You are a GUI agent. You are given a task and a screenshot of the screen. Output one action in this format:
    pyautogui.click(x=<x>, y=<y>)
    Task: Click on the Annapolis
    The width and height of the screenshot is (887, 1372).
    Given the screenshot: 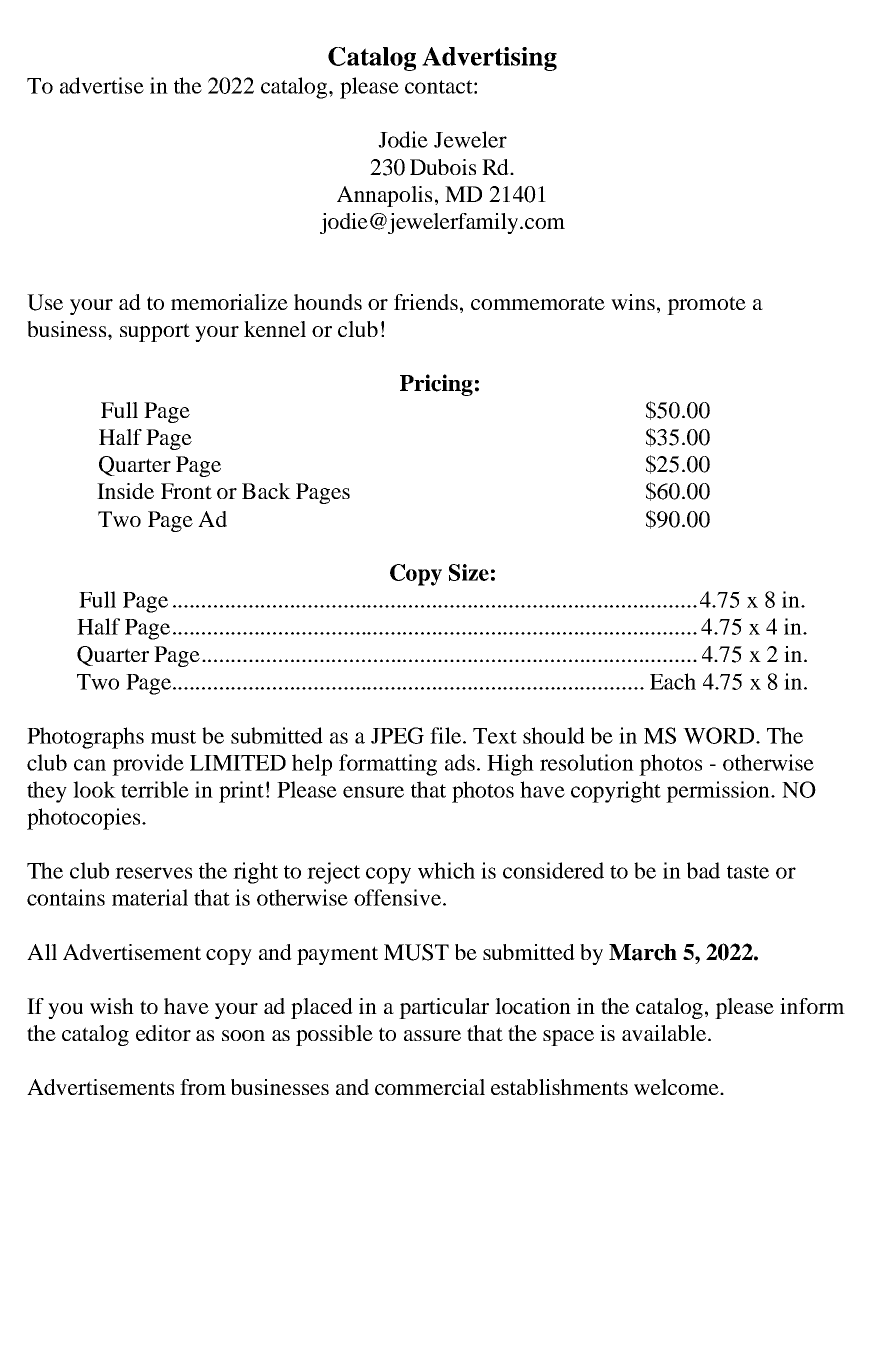 What is the action you would take?
    pyautogui.click(x=384, y=196)
